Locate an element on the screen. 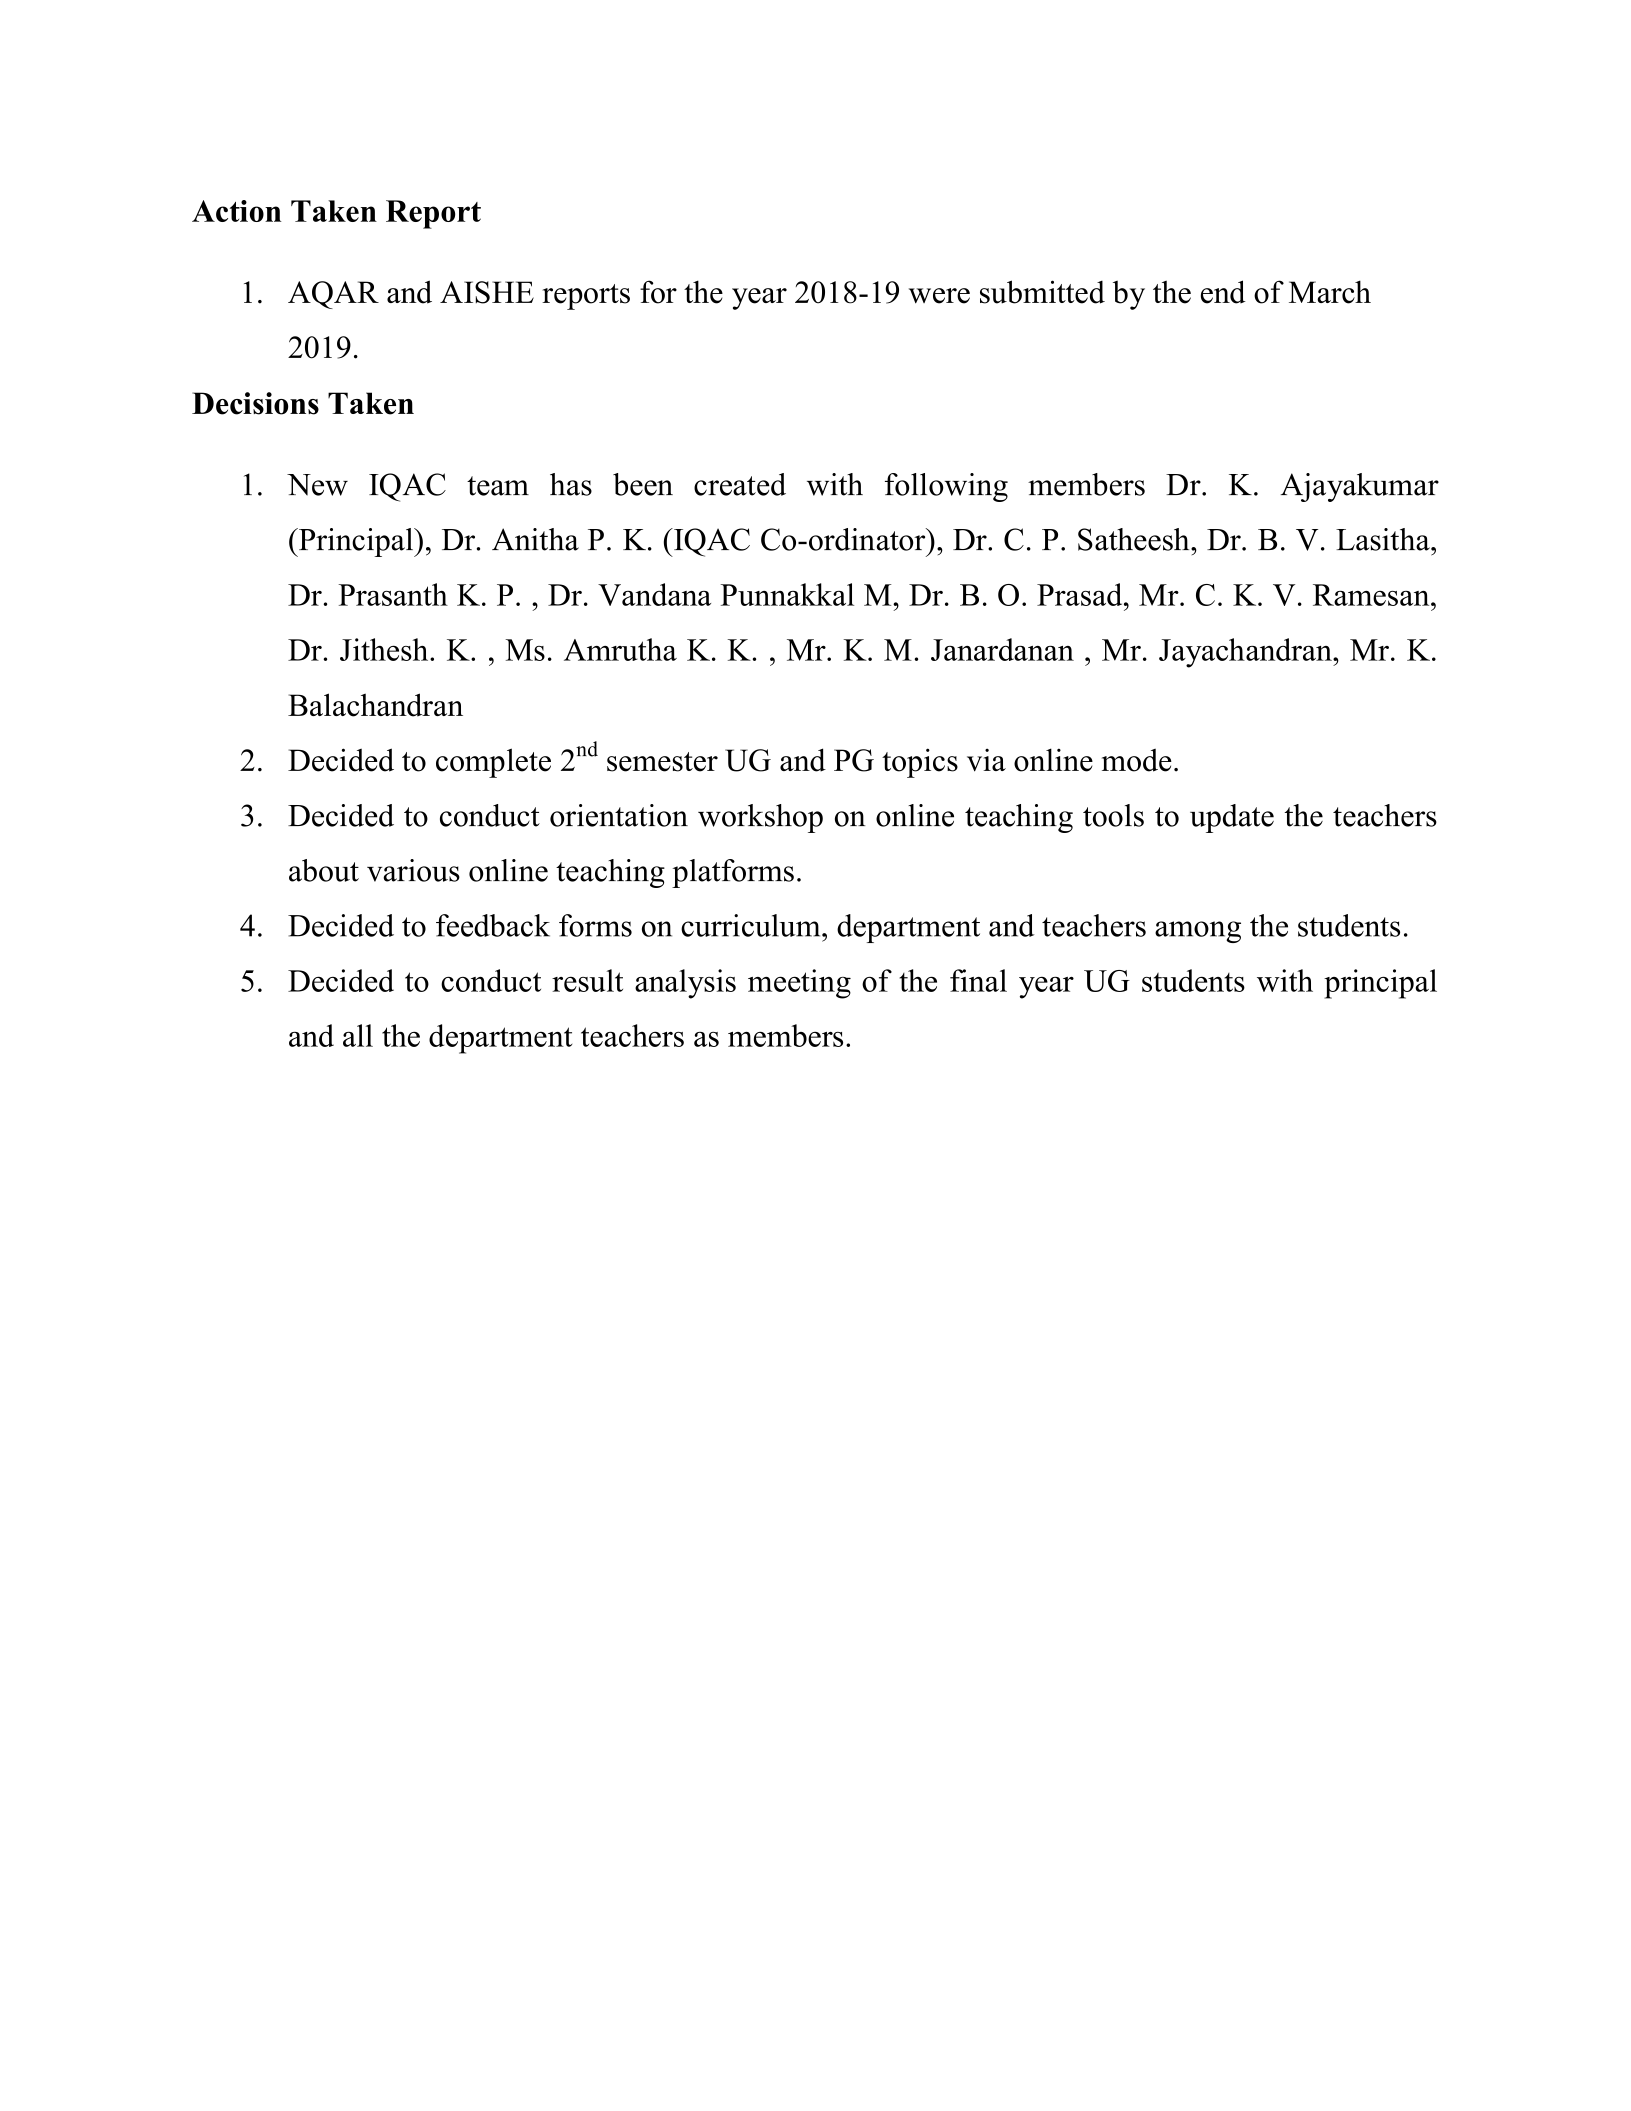  semester is located at coordinates (662, 762).
